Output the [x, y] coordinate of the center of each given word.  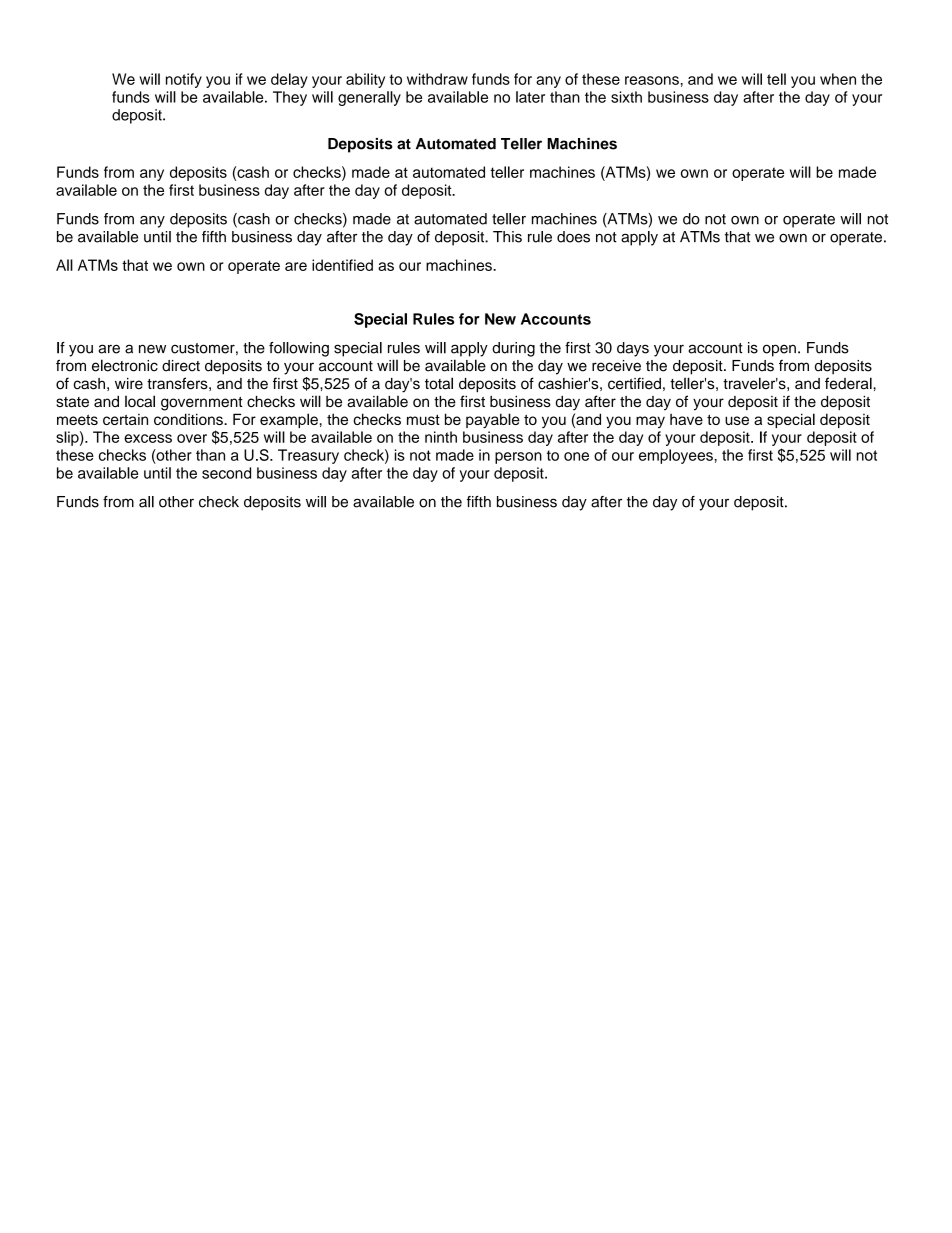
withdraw [437, 79]
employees [676, 456]
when [838, 79]
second [226, 473]
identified [342, 265]
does [573, 237]
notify [184, 80]
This [507, 237]
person [518, 458]
